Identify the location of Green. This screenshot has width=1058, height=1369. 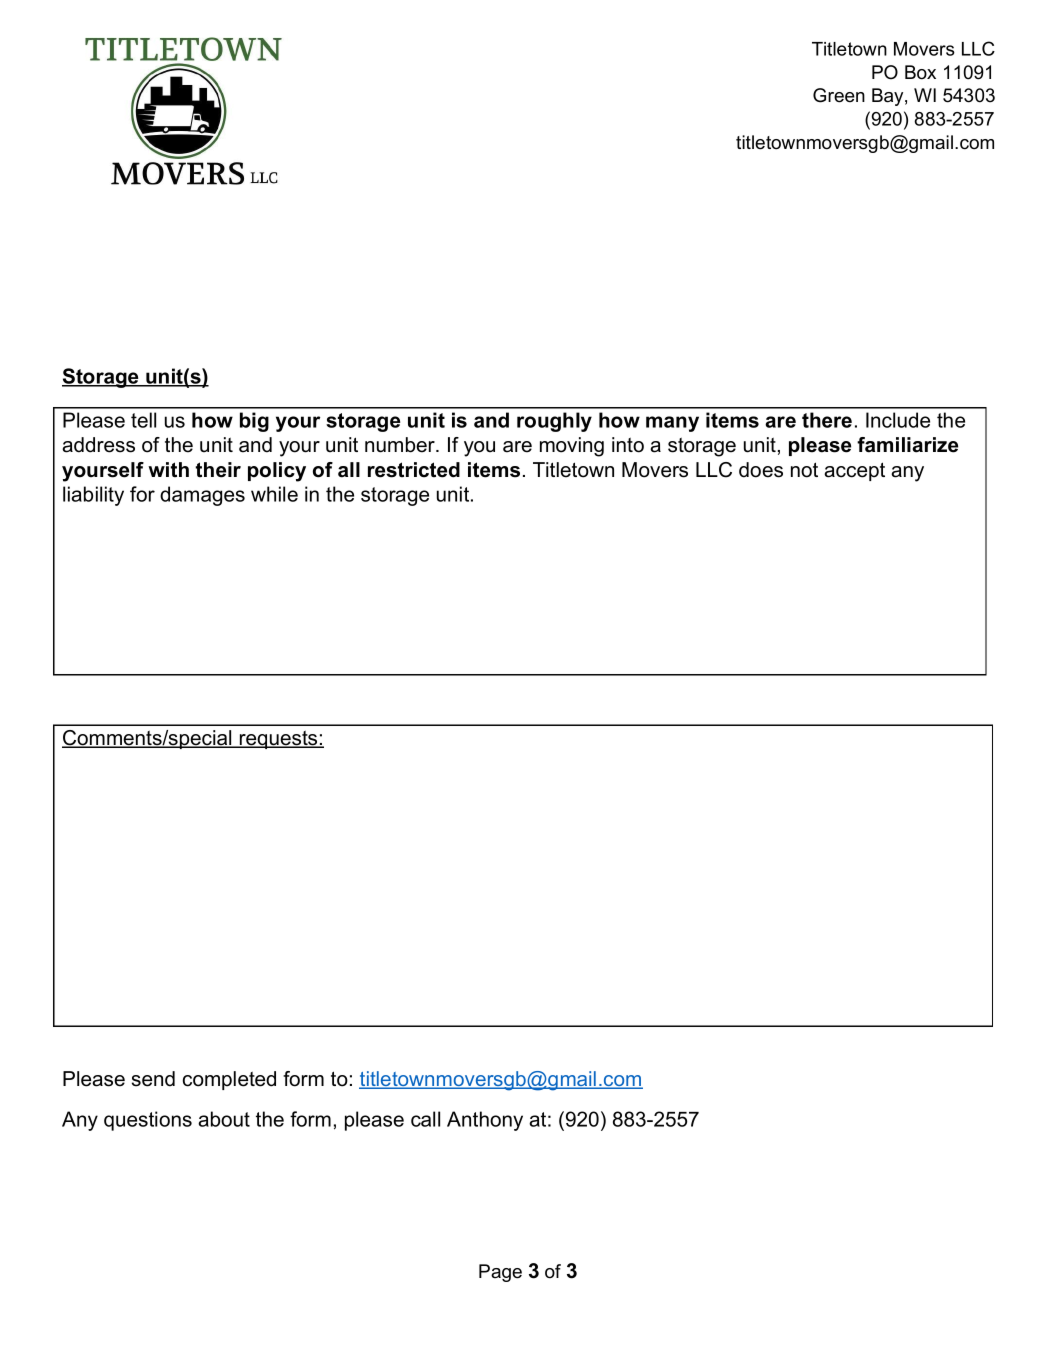
(839, 95).
